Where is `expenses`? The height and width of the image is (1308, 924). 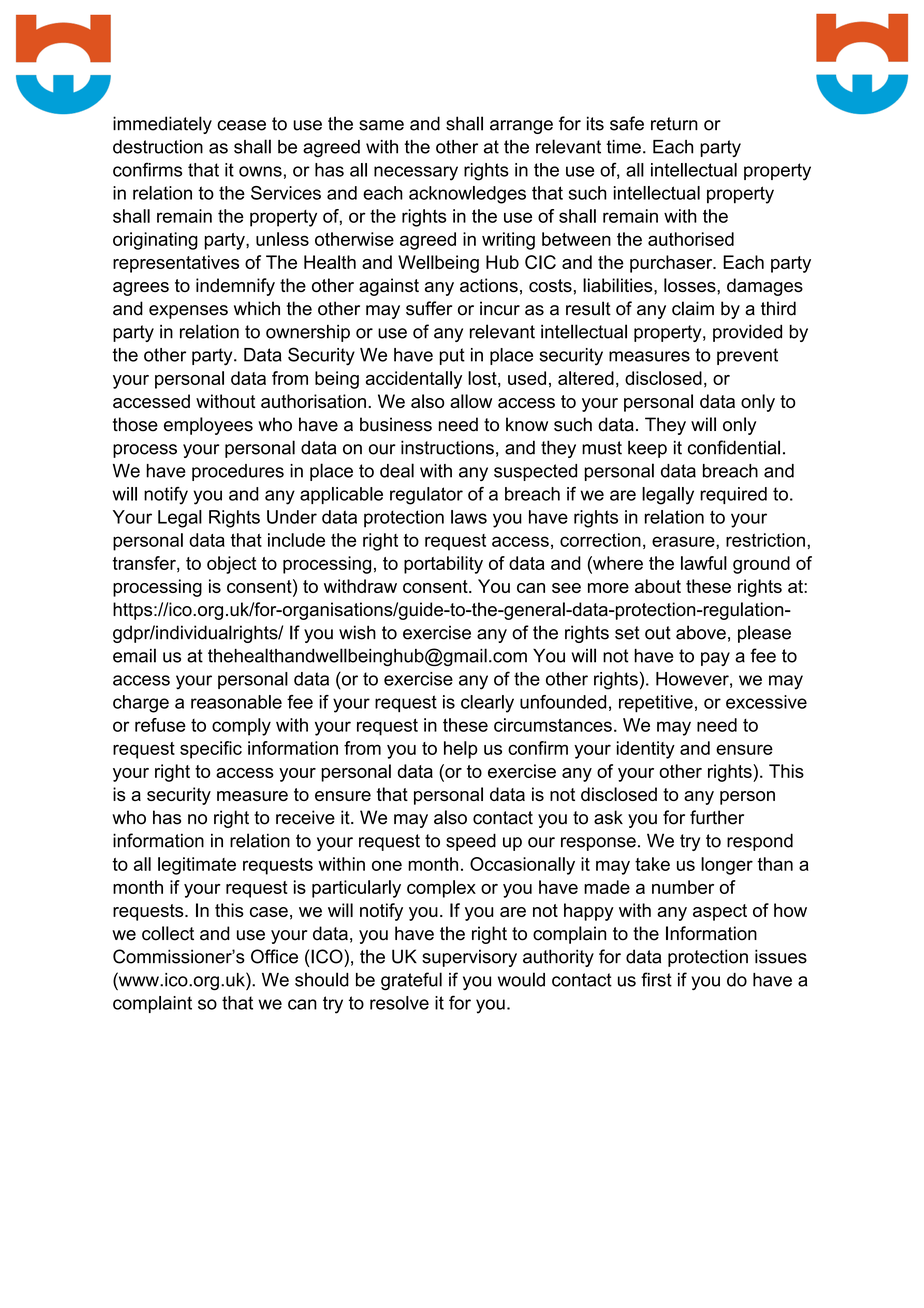 expenses is located at coordinates (188, 312).
